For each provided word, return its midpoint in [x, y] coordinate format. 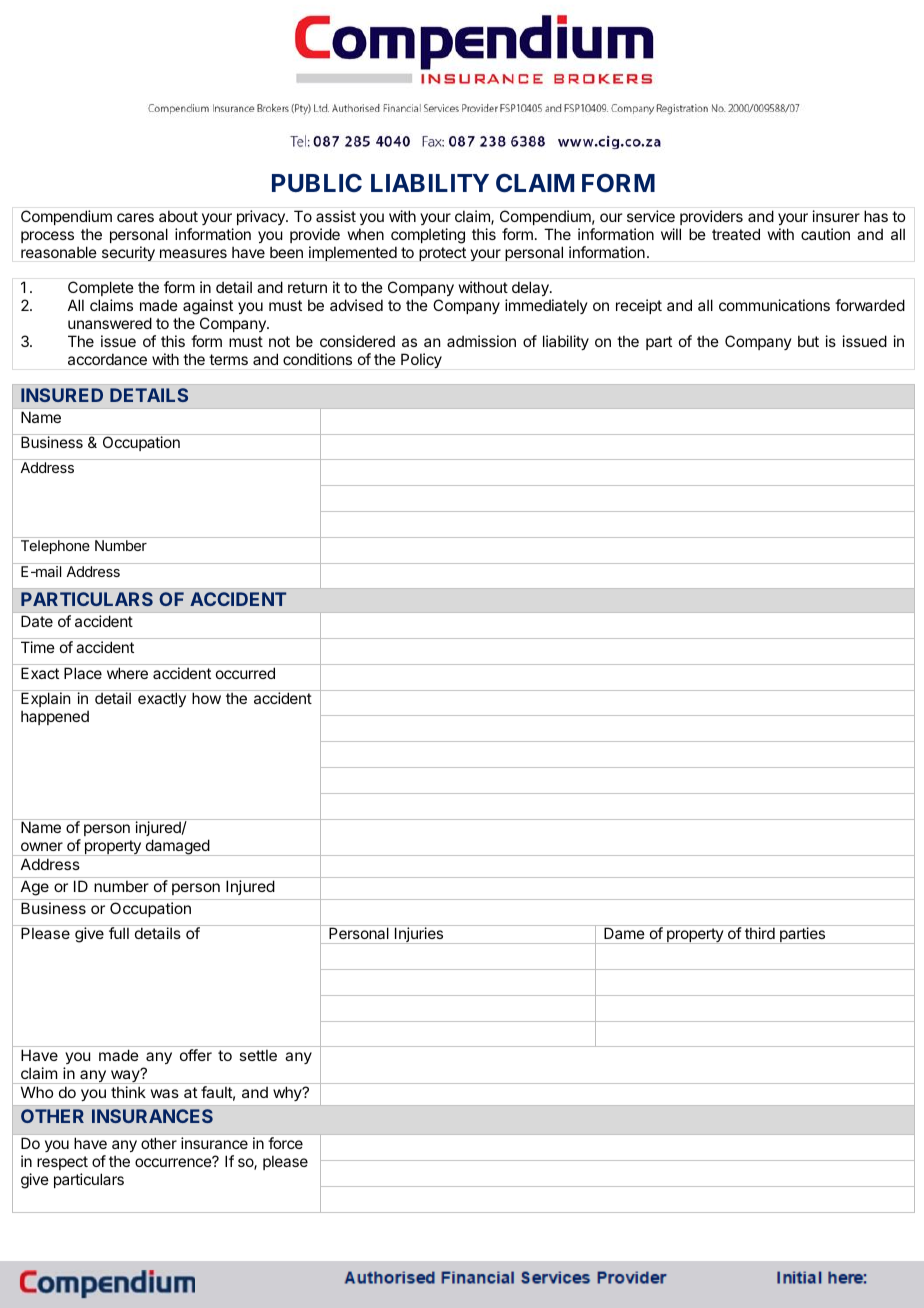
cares [135, 217]
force [285, 1143]
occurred [245, 673]
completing [428, 236]
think [128, 1092]
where [127, 673]
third [760, 933]
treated [736, 234]
